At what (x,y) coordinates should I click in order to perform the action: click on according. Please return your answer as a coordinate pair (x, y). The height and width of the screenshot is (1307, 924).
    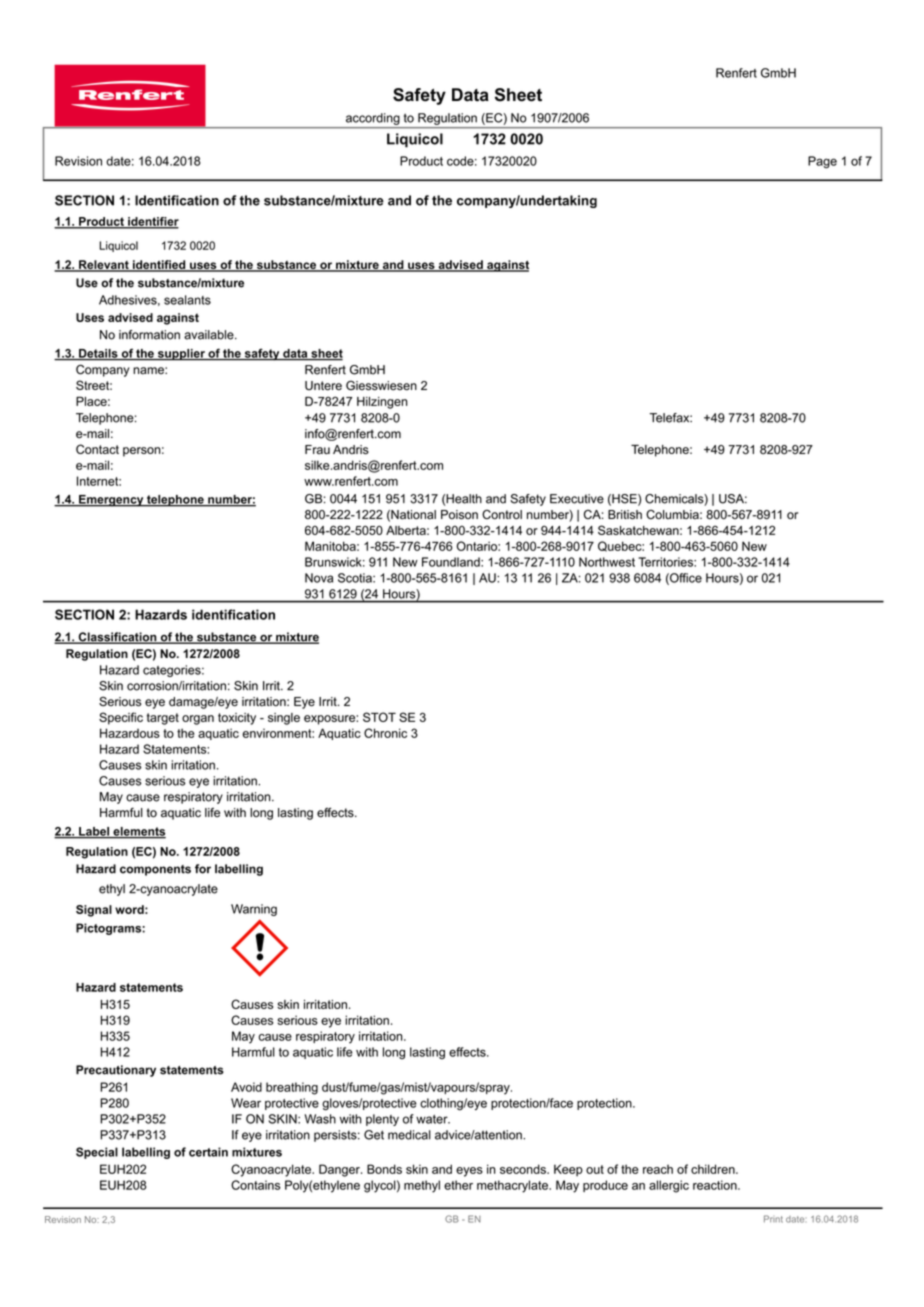
    Looking at the image, I should click on (373, 119).
